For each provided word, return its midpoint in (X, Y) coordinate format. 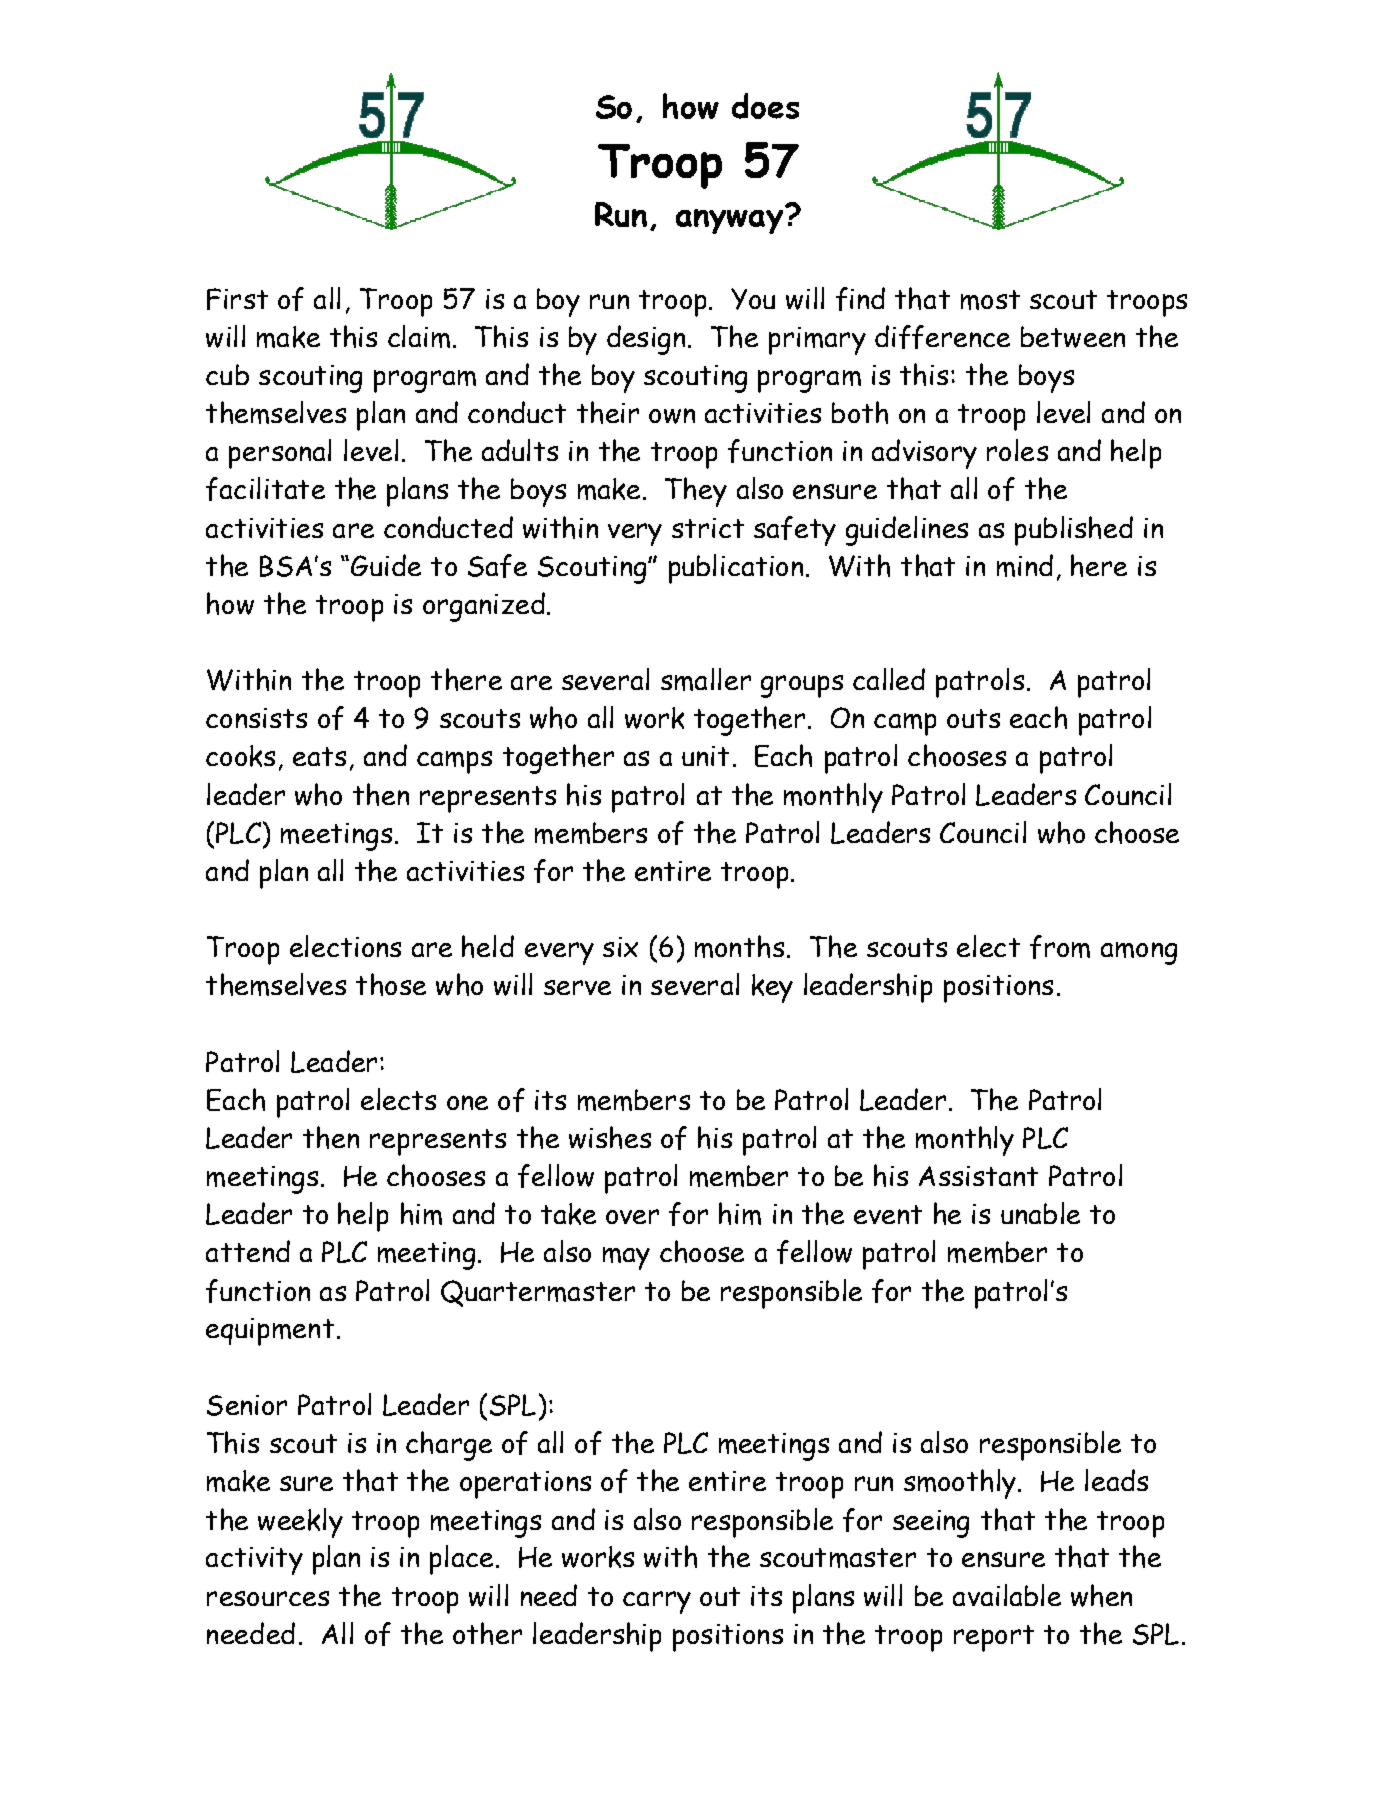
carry (657, 1602)
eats (319, 756)
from (1060, 947)
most (990, 300)
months (739, 946)
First (237, 299)
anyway (731, 220)
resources (268, 1598)
